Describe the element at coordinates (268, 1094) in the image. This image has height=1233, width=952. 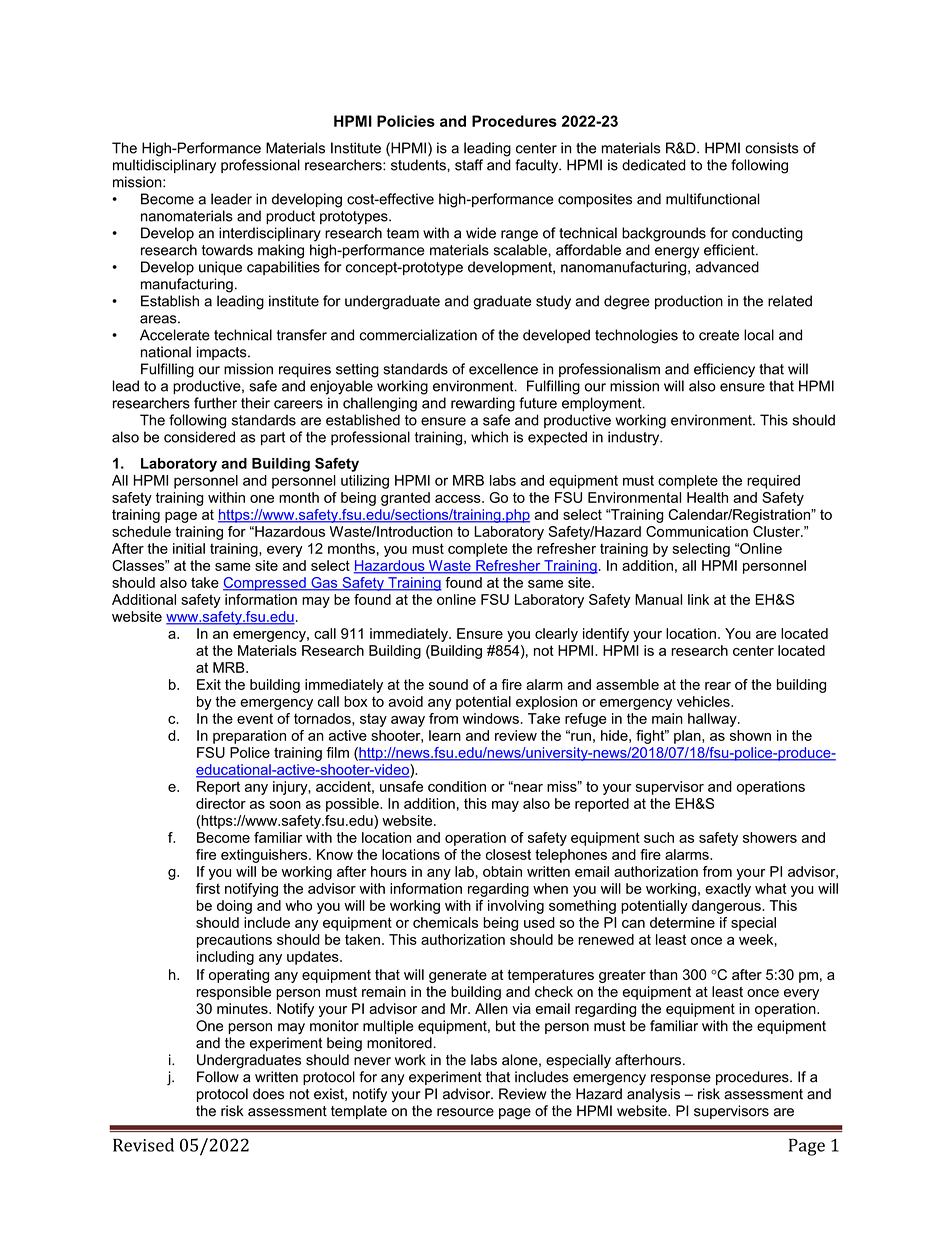
I see `does` at that location.
